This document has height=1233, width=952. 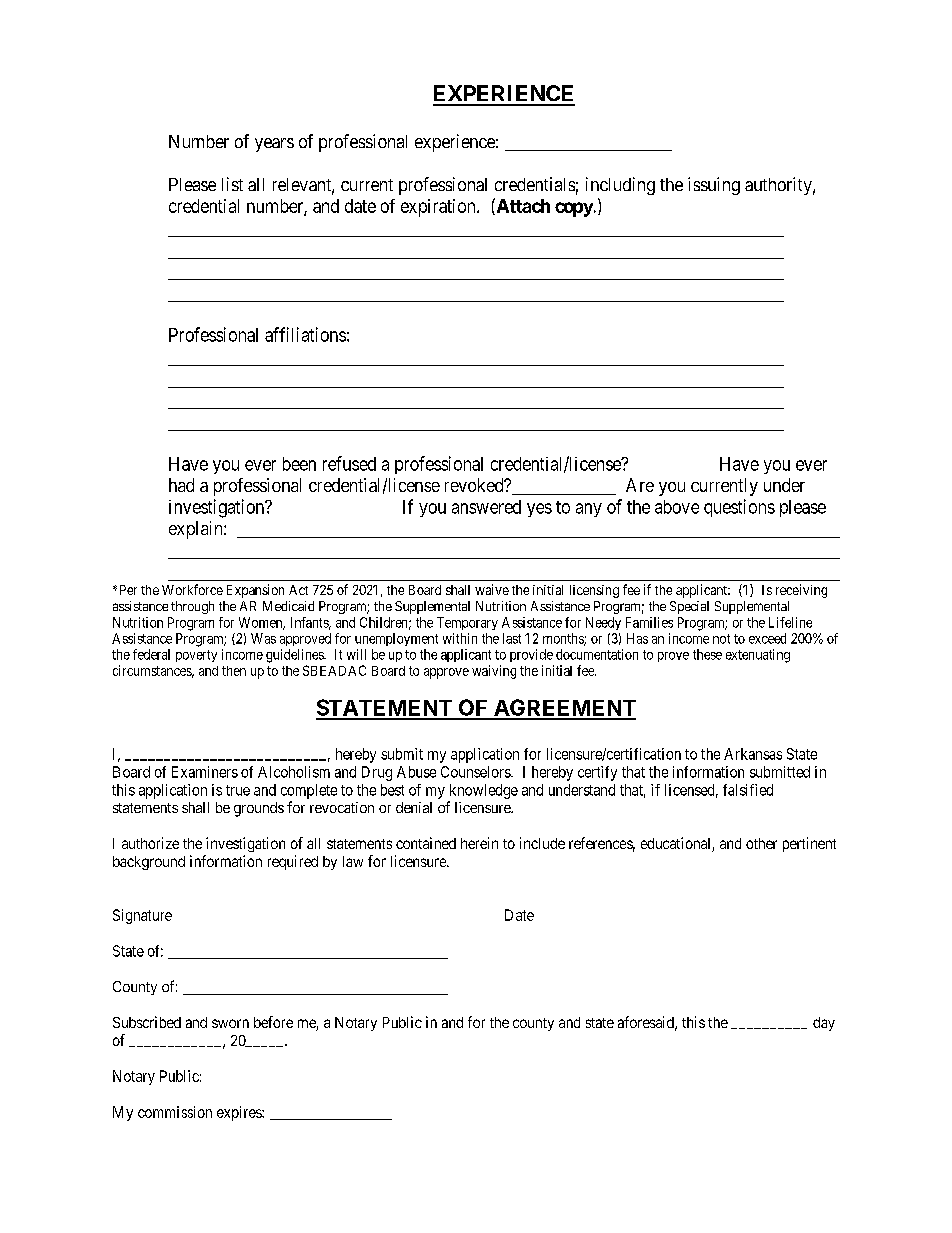 What do you see at coordinates (494, 672) in the document?
I see `waiving` at bounding box center [494, 672].
